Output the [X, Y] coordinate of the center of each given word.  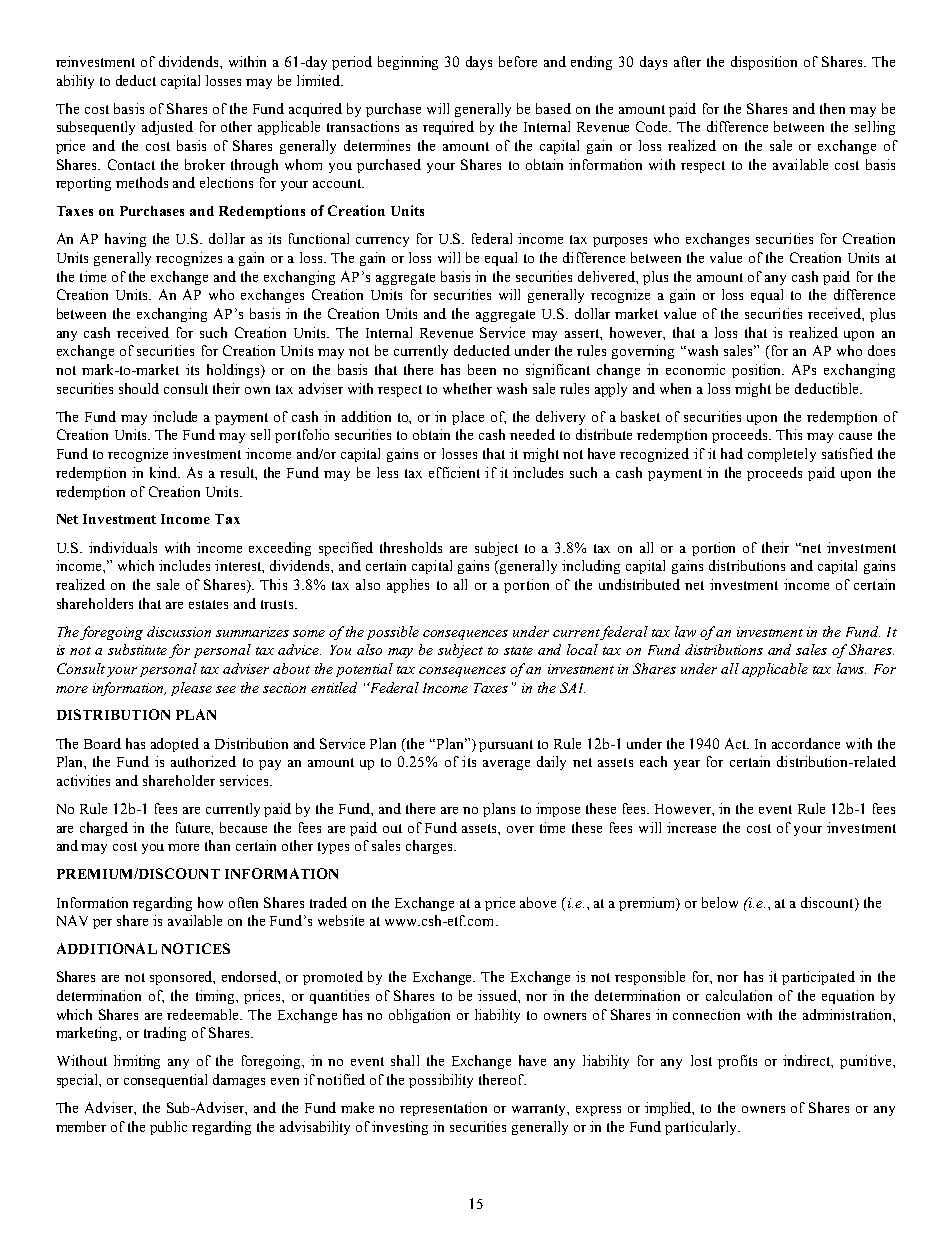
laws [851, 668]
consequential [165, 1081]
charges [430, 847]
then [832, 108]
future [194, 828]
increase [691, 827]
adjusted [167, 128]
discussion [179, 631]
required [448, 128]
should [139, 388]
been [482, 369]
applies [408, 586]
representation [443, 1109]
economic [695, 369]
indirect [808, 1061]
